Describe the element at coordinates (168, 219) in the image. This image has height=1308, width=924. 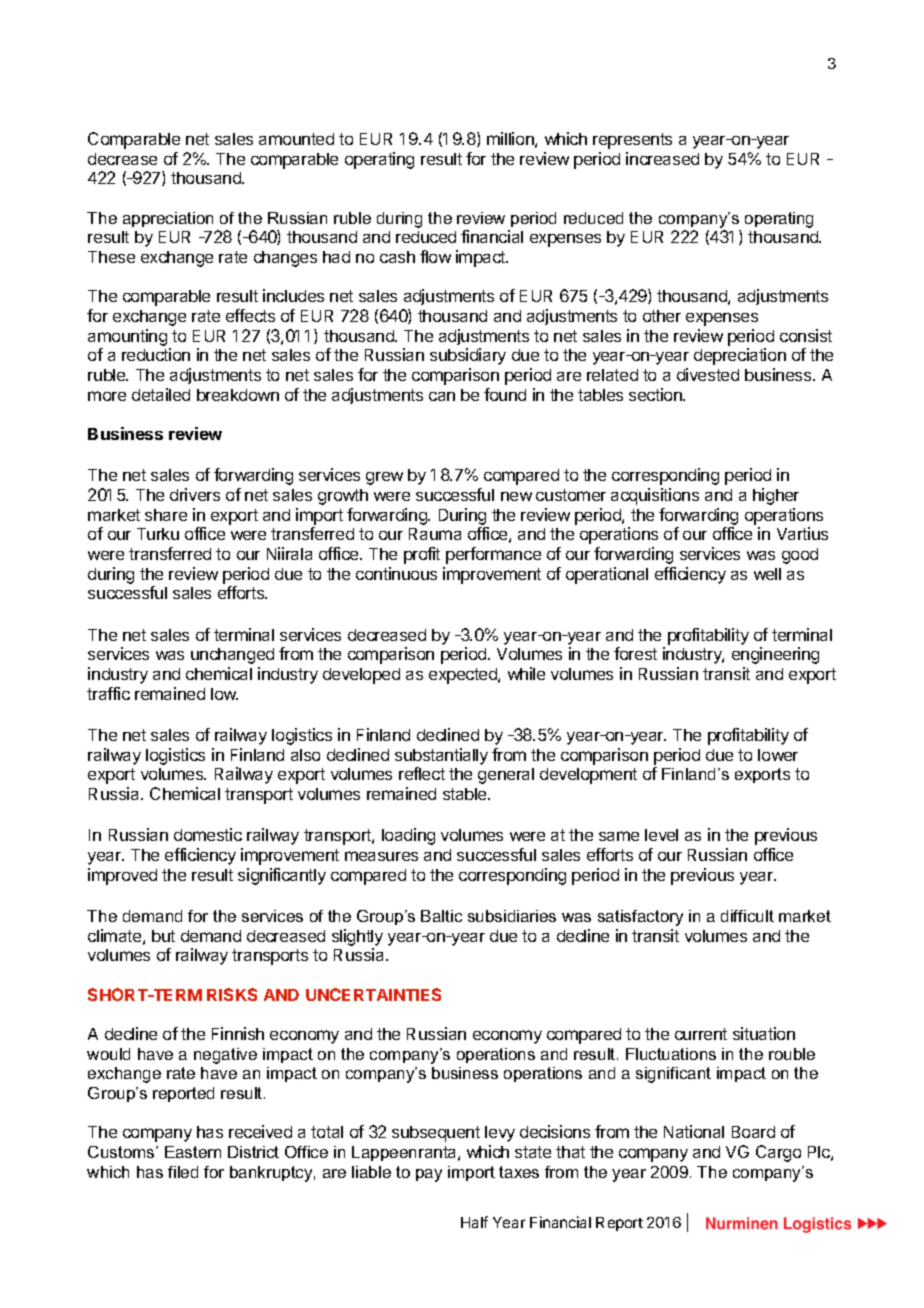
I see `appreciation` at that location.
